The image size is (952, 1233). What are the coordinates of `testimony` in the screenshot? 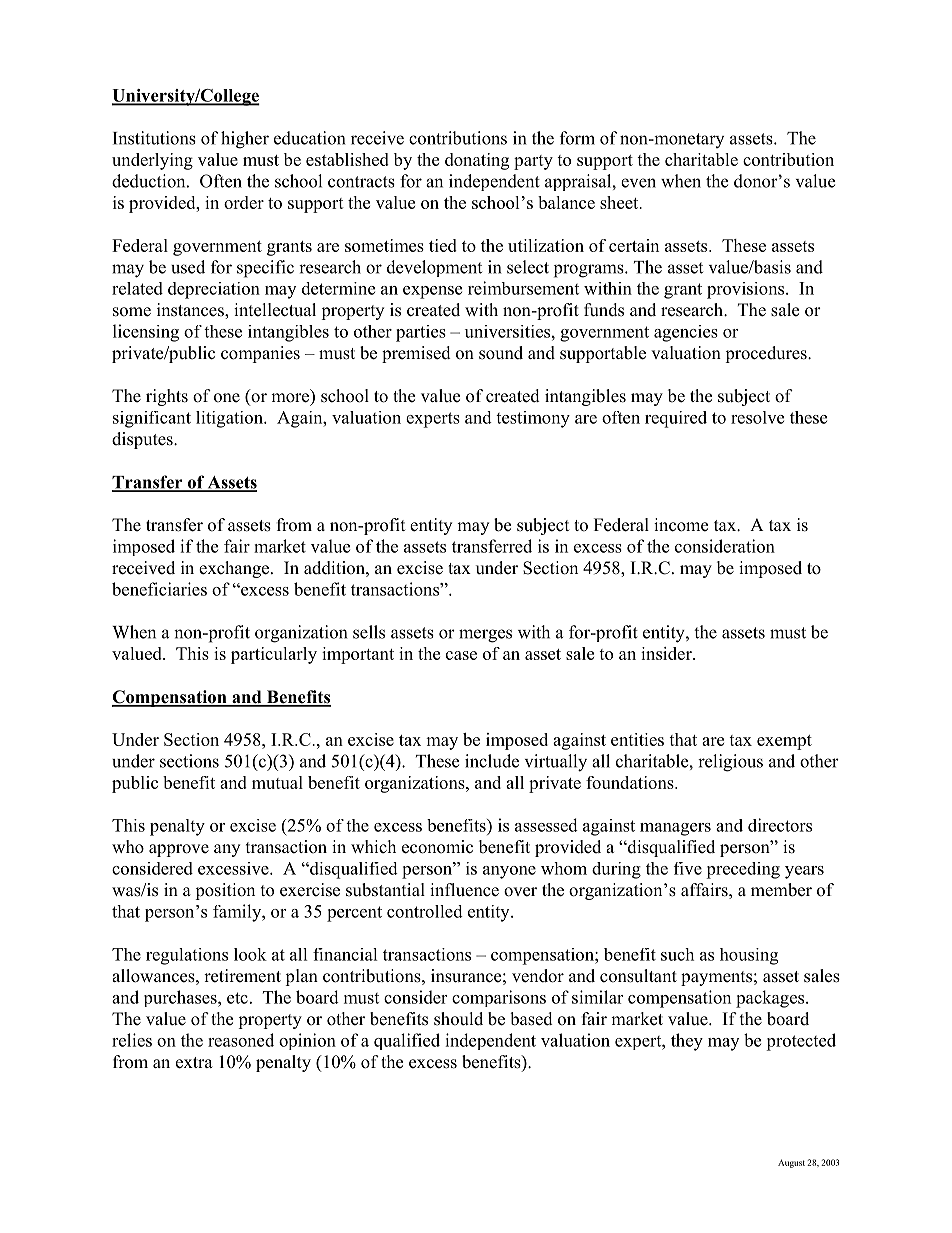 It's located at (533, 419).
